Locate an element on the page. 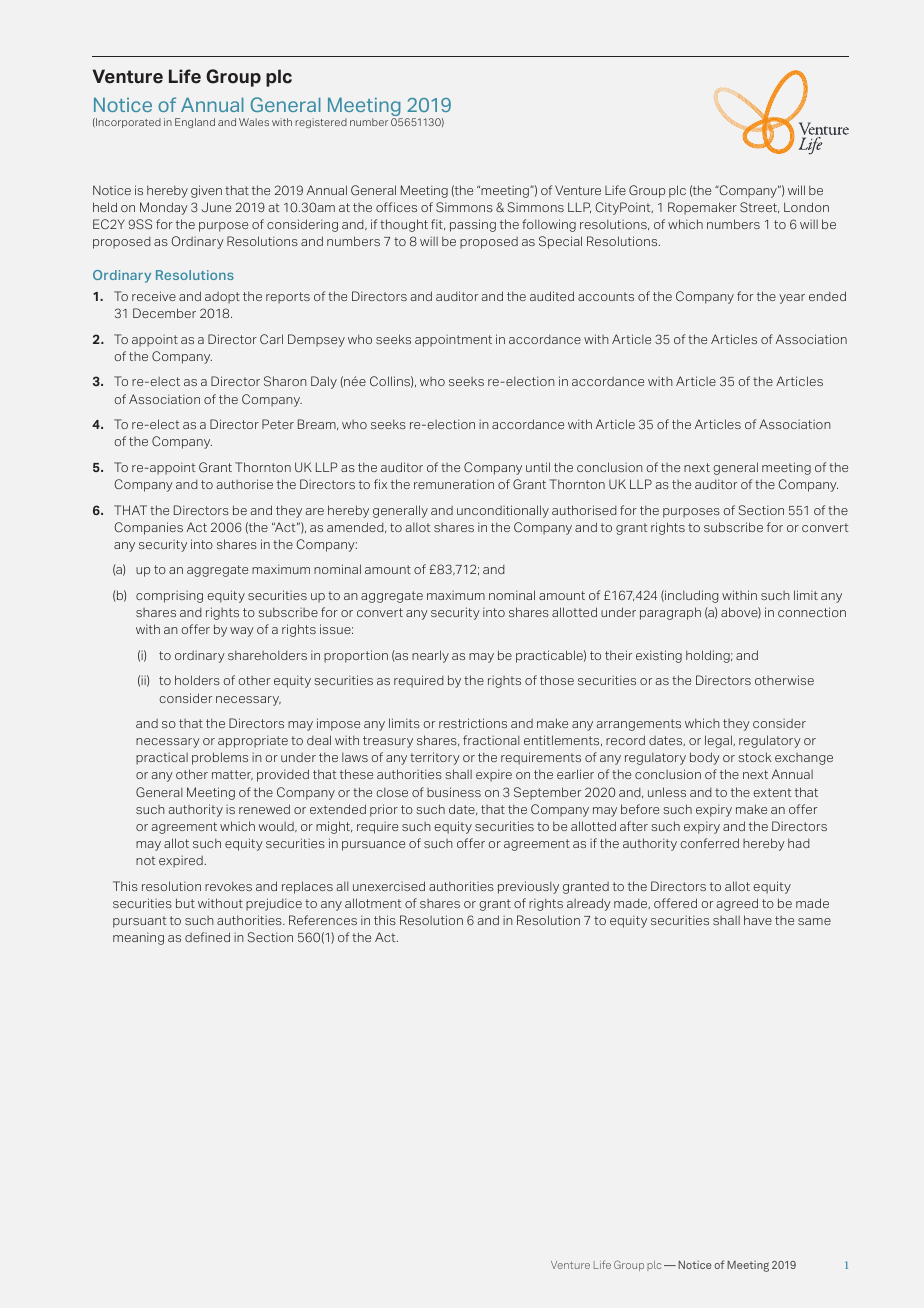  nearly is located at coordinates (430, 656).
